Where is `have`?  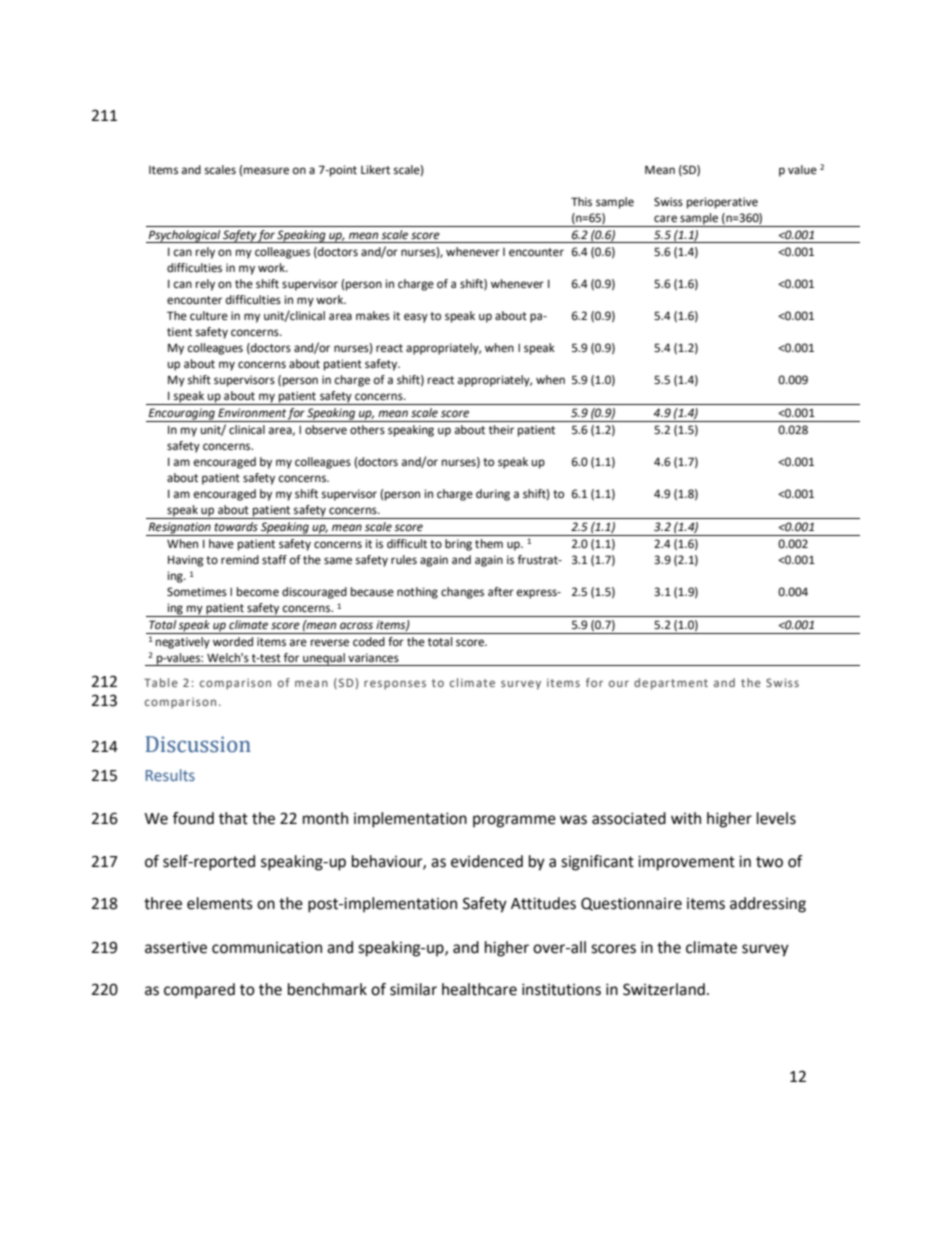 have is located at coordinates (221, 543).
